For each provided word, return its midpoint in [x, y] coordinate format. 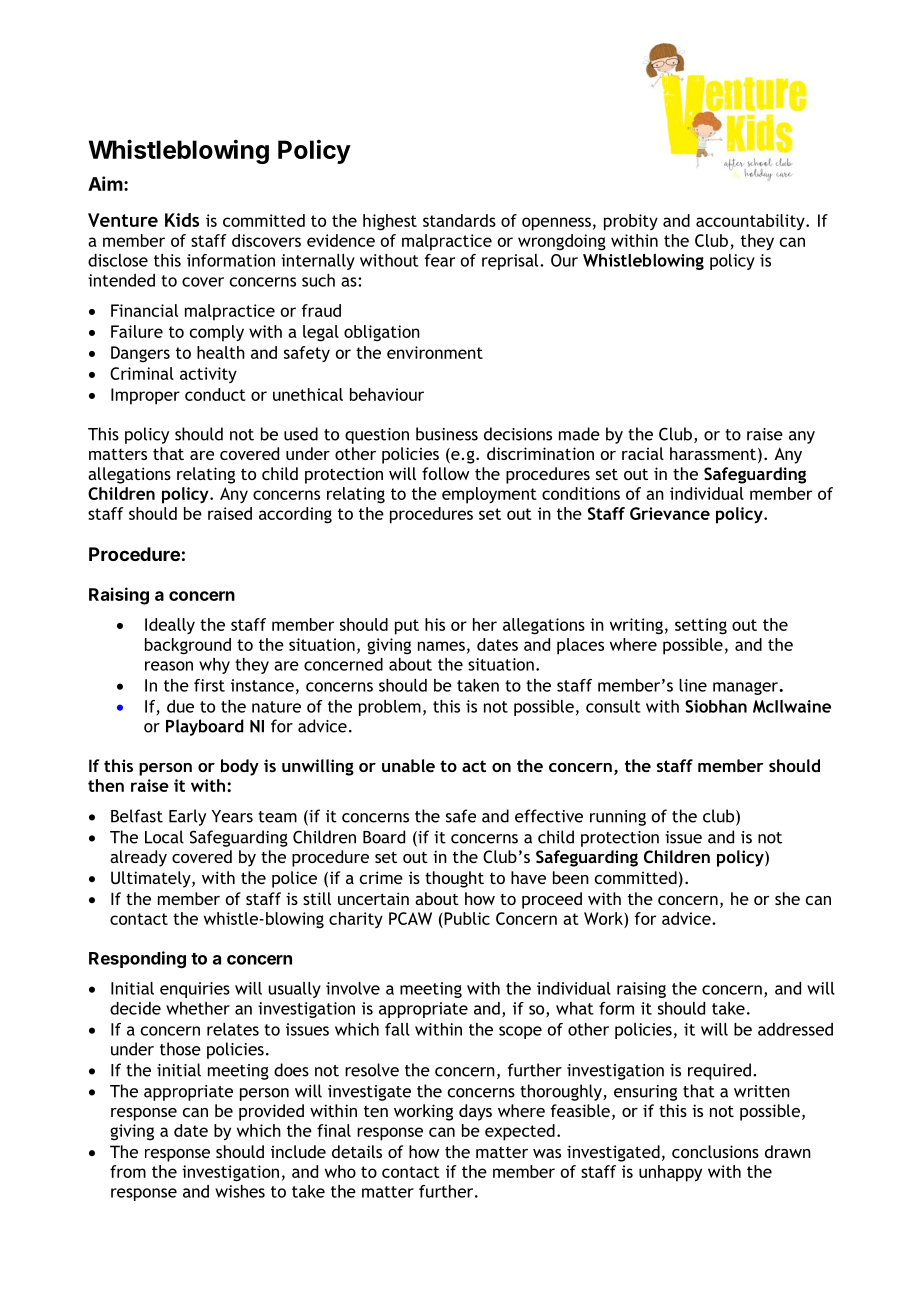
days [475, 1112]
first [209, 685]
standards [459, 220]
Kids [182, 220]
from [128, 1171]
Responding [137, 959]
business [447, 434]
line [693, 685]
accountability [751, 222]
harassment [713, 453]
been [571, 877]
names [441, 646]
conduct [215, 394]
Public [466, 918]
